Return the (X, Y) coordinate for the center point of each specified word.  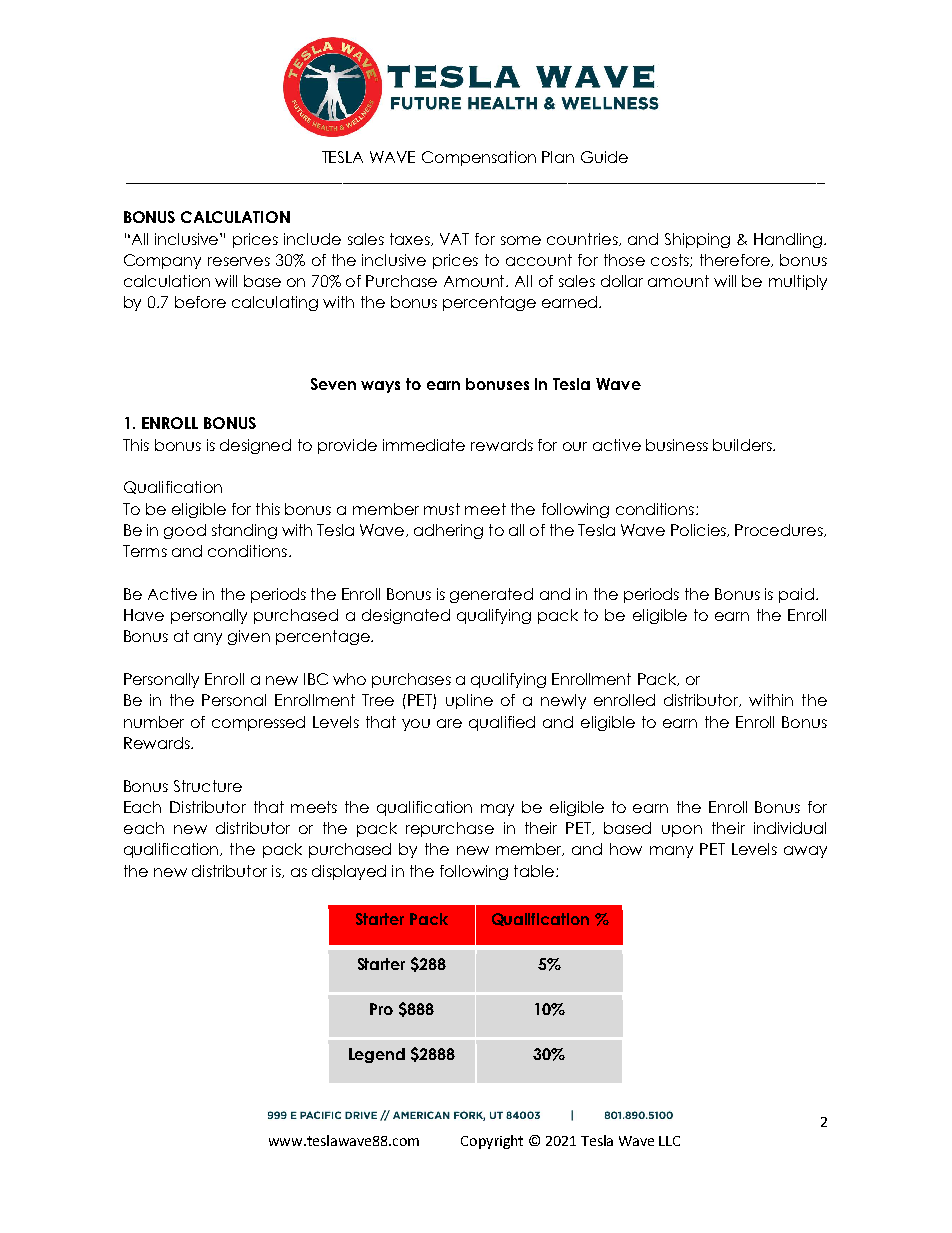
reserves (239, 261)
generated (491, 595)
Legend (377, 1055)
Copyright (492, 1142)
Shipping (697, 240)
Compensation (479, 158)
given (249, 637)
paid (796, 595)
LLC (669, 1141)
